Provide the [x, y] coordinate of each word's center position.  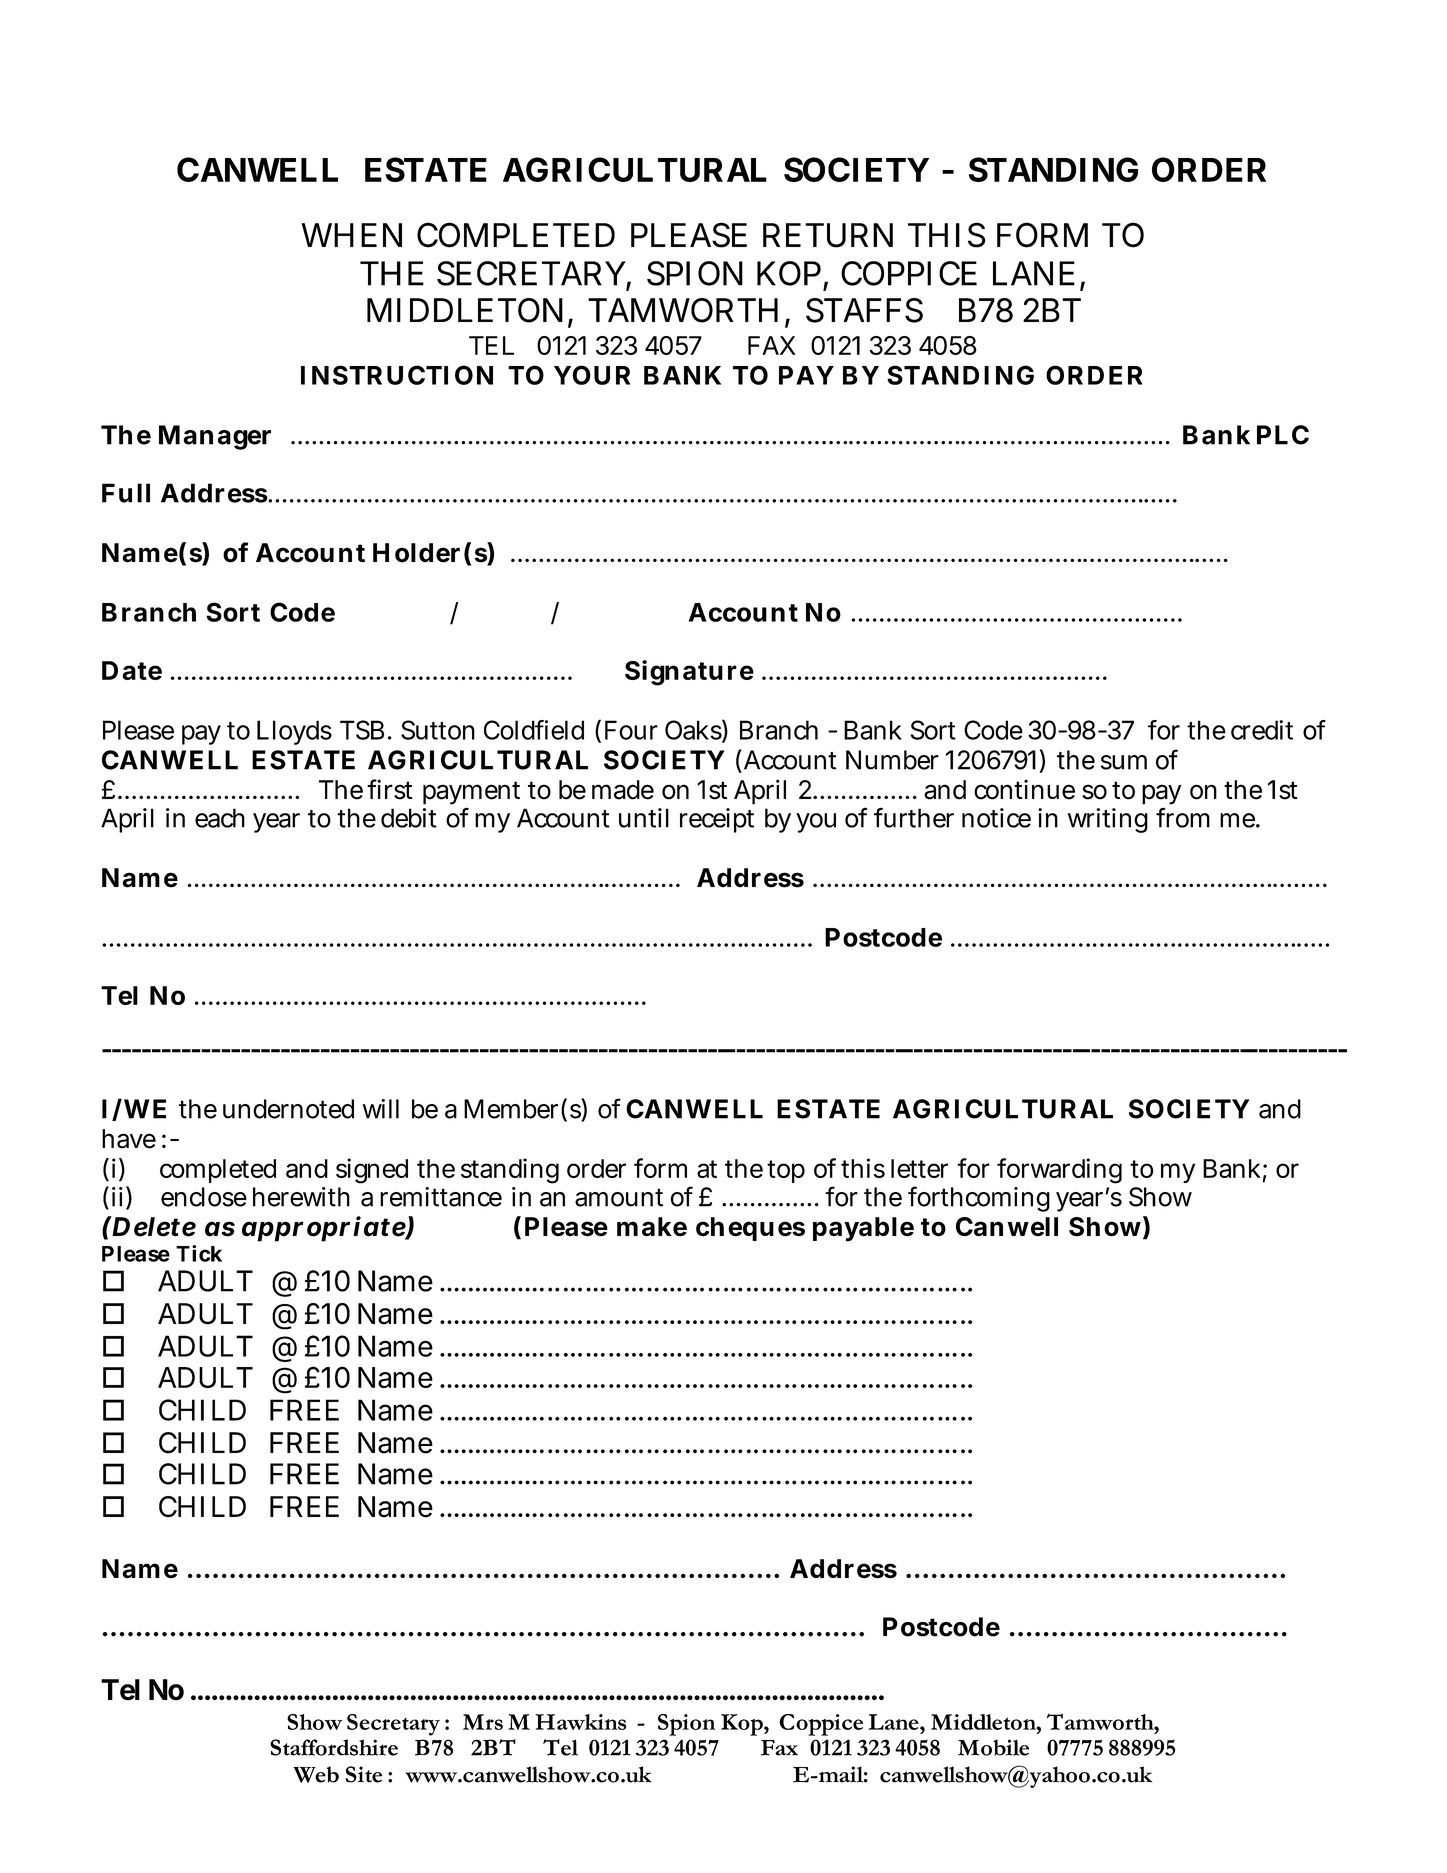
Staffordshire [334, 1747]
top [786, 1171]
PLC [1283, 435]
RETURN [828, 235]
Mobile [993, 1747]
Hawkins [581, 1722]
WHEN [351, 235]
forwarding [1059, 1171]
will [381, 1109]
